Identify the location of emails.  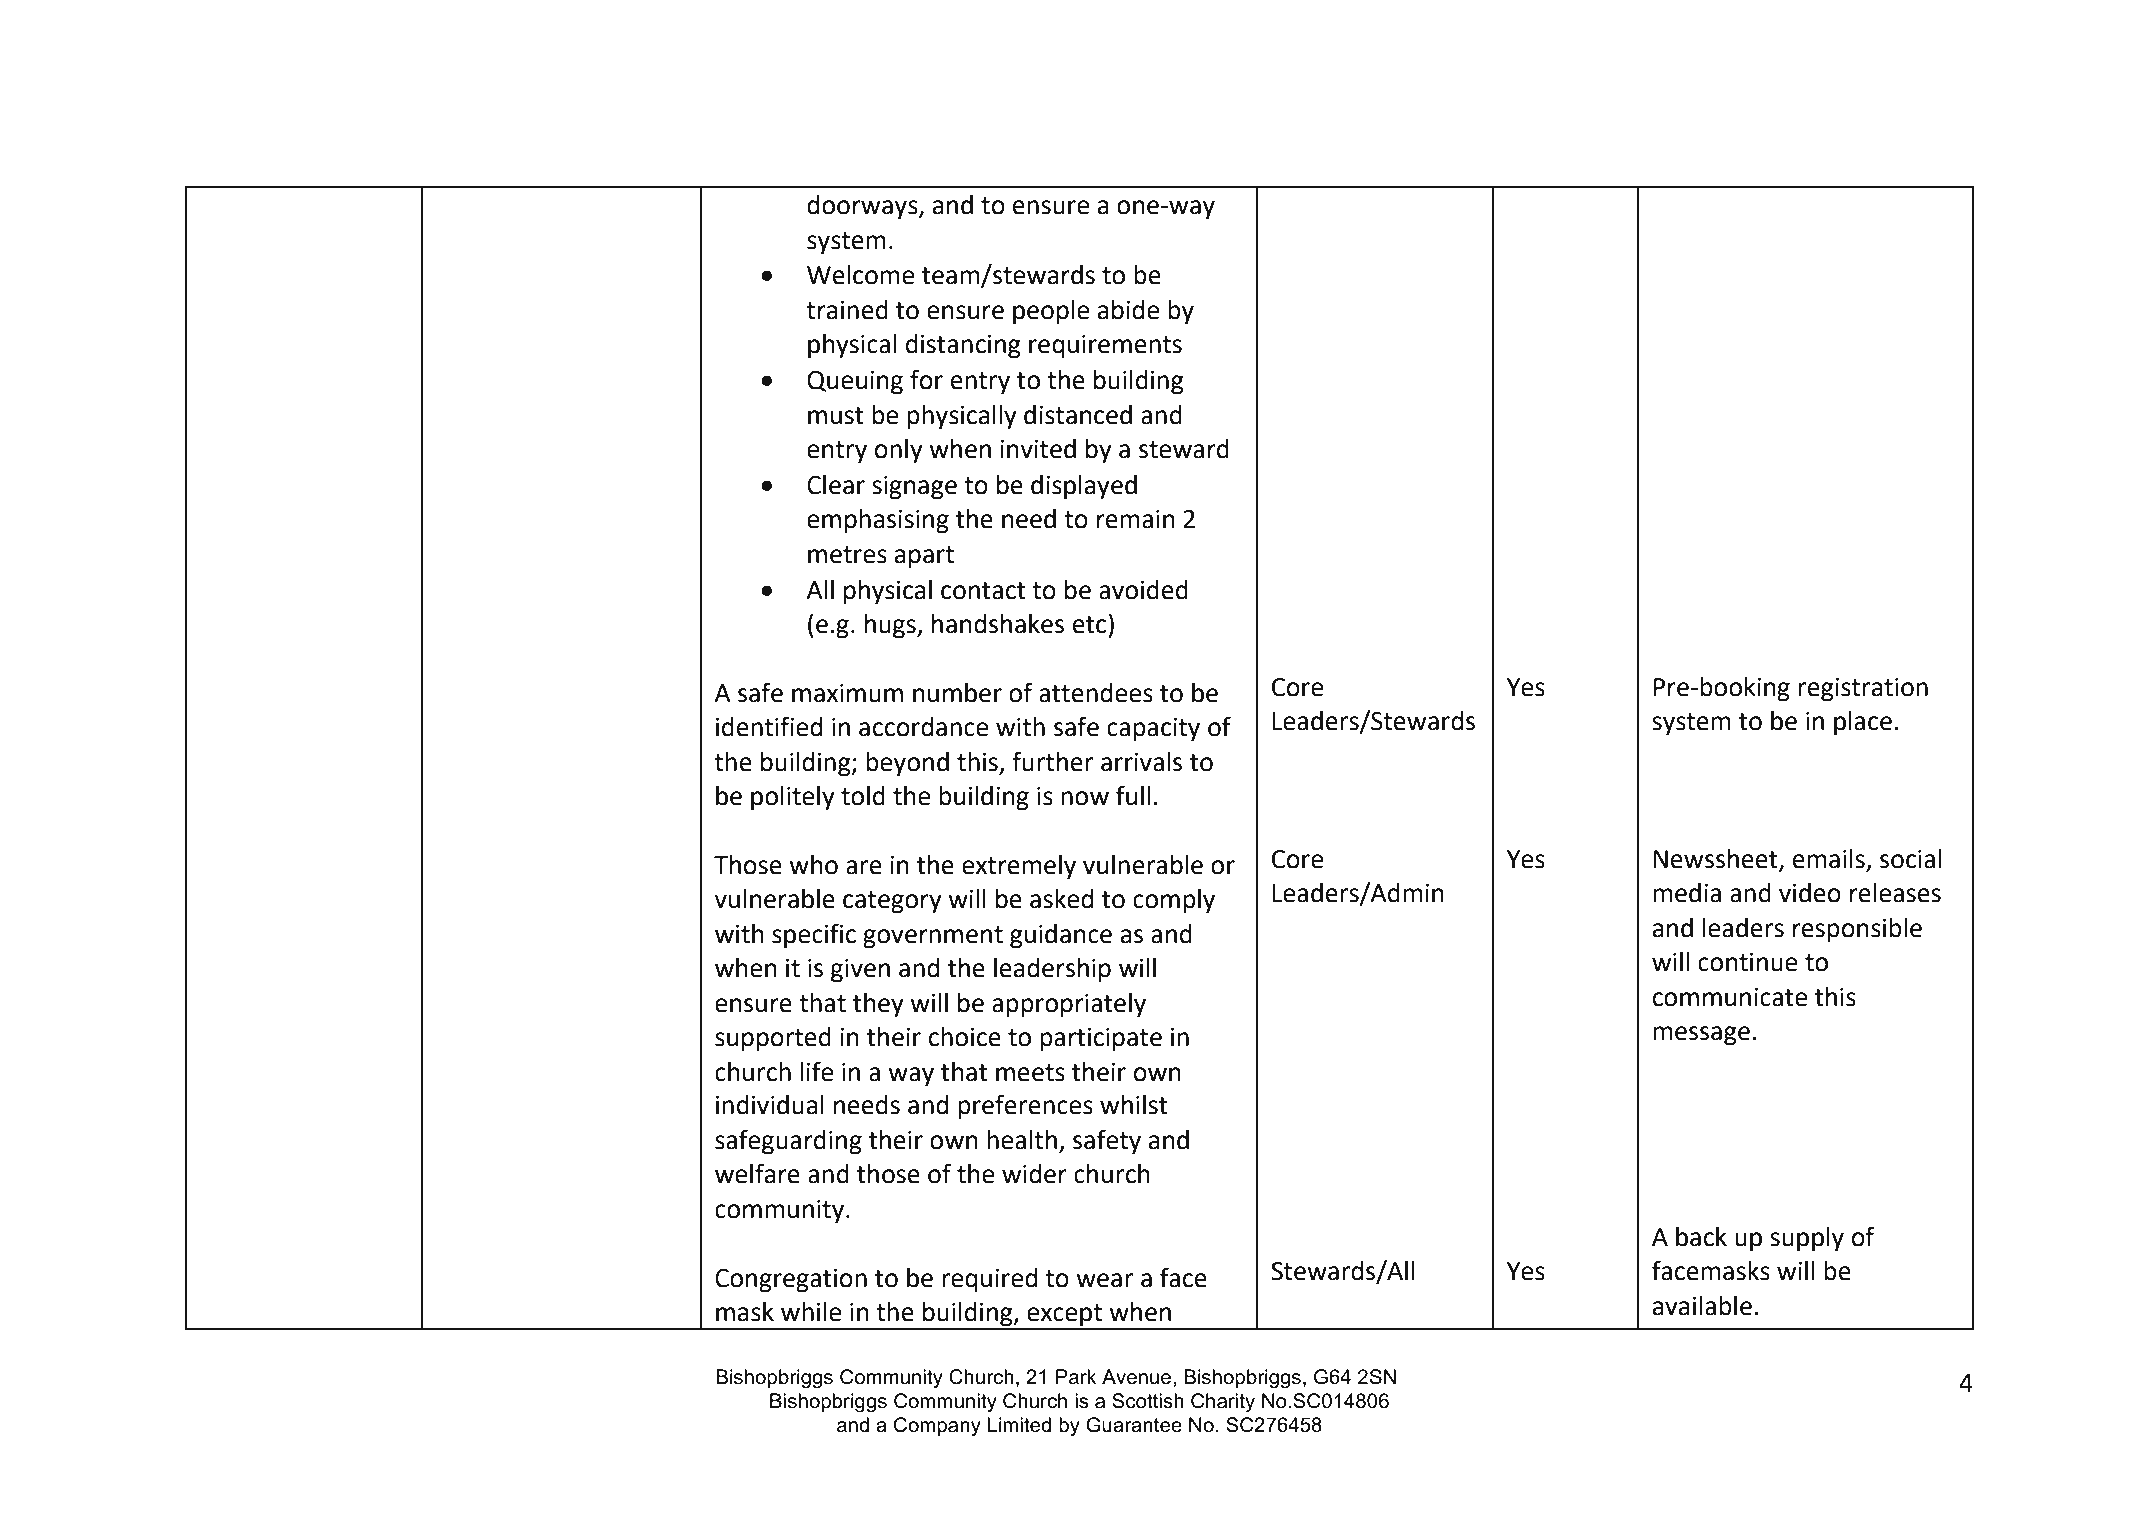
(1830, 860).
